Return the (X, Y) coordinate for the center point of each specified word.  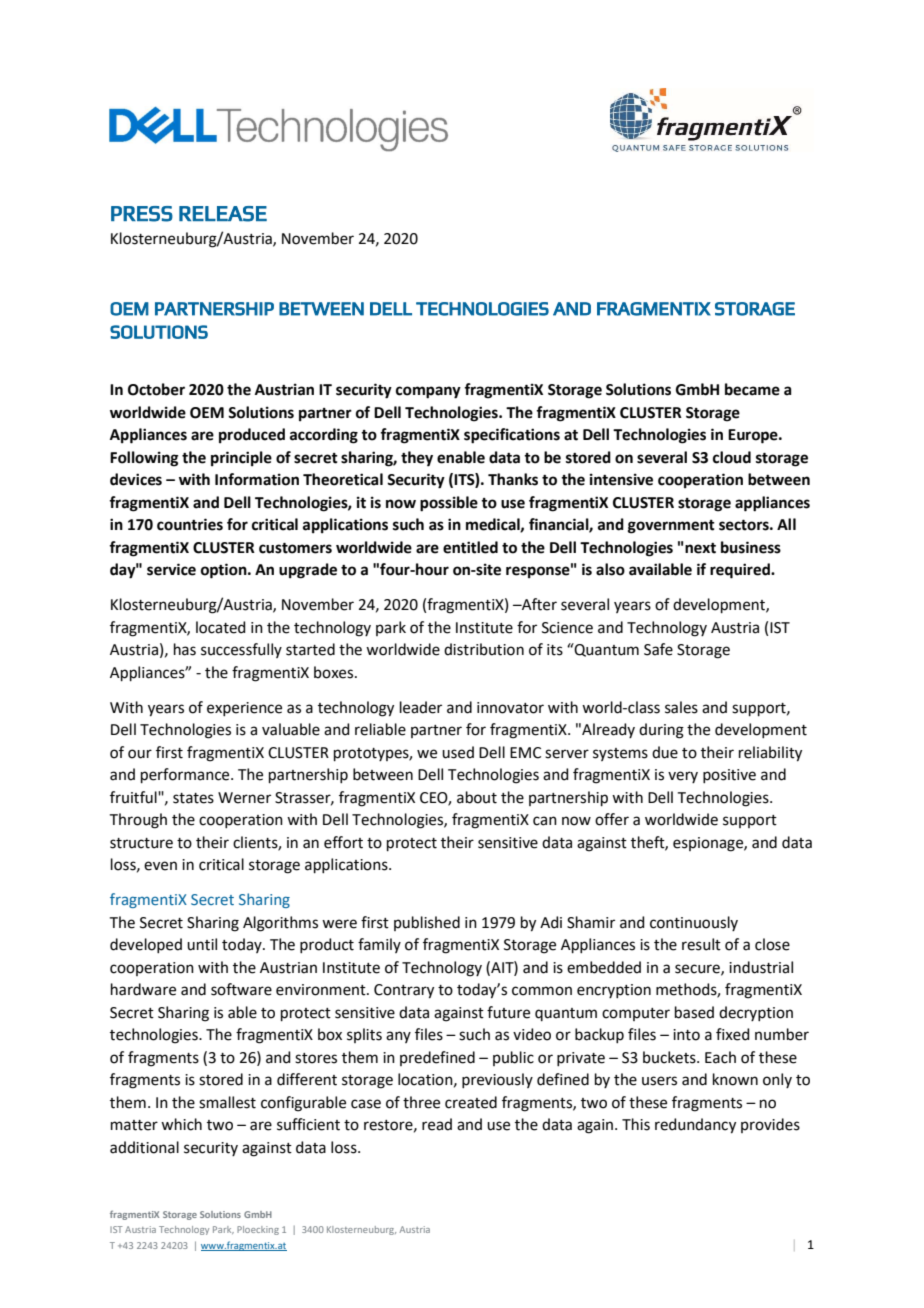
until (202, 944)
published (427, 923)
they (417, 459)
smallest (227, 1102)
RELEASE (223, 214)
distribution (484, 649)
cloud (732, 457)
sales (681, 707)
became (752, 389)
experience (244, 709)
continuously (694, 923)
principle (241, 459)
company (428, 392)
